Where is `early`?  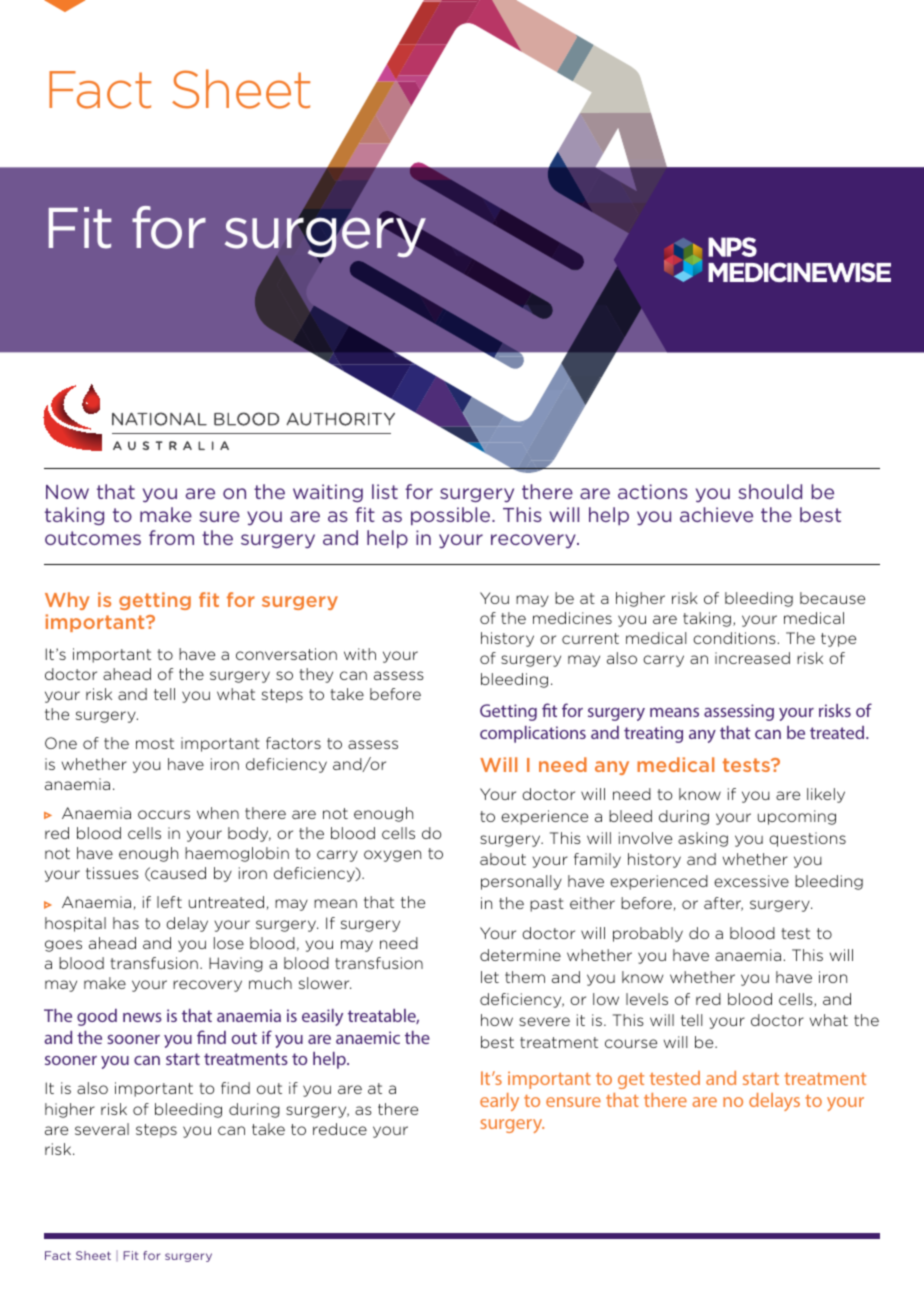
early is located at coordinates (499, 1102).
